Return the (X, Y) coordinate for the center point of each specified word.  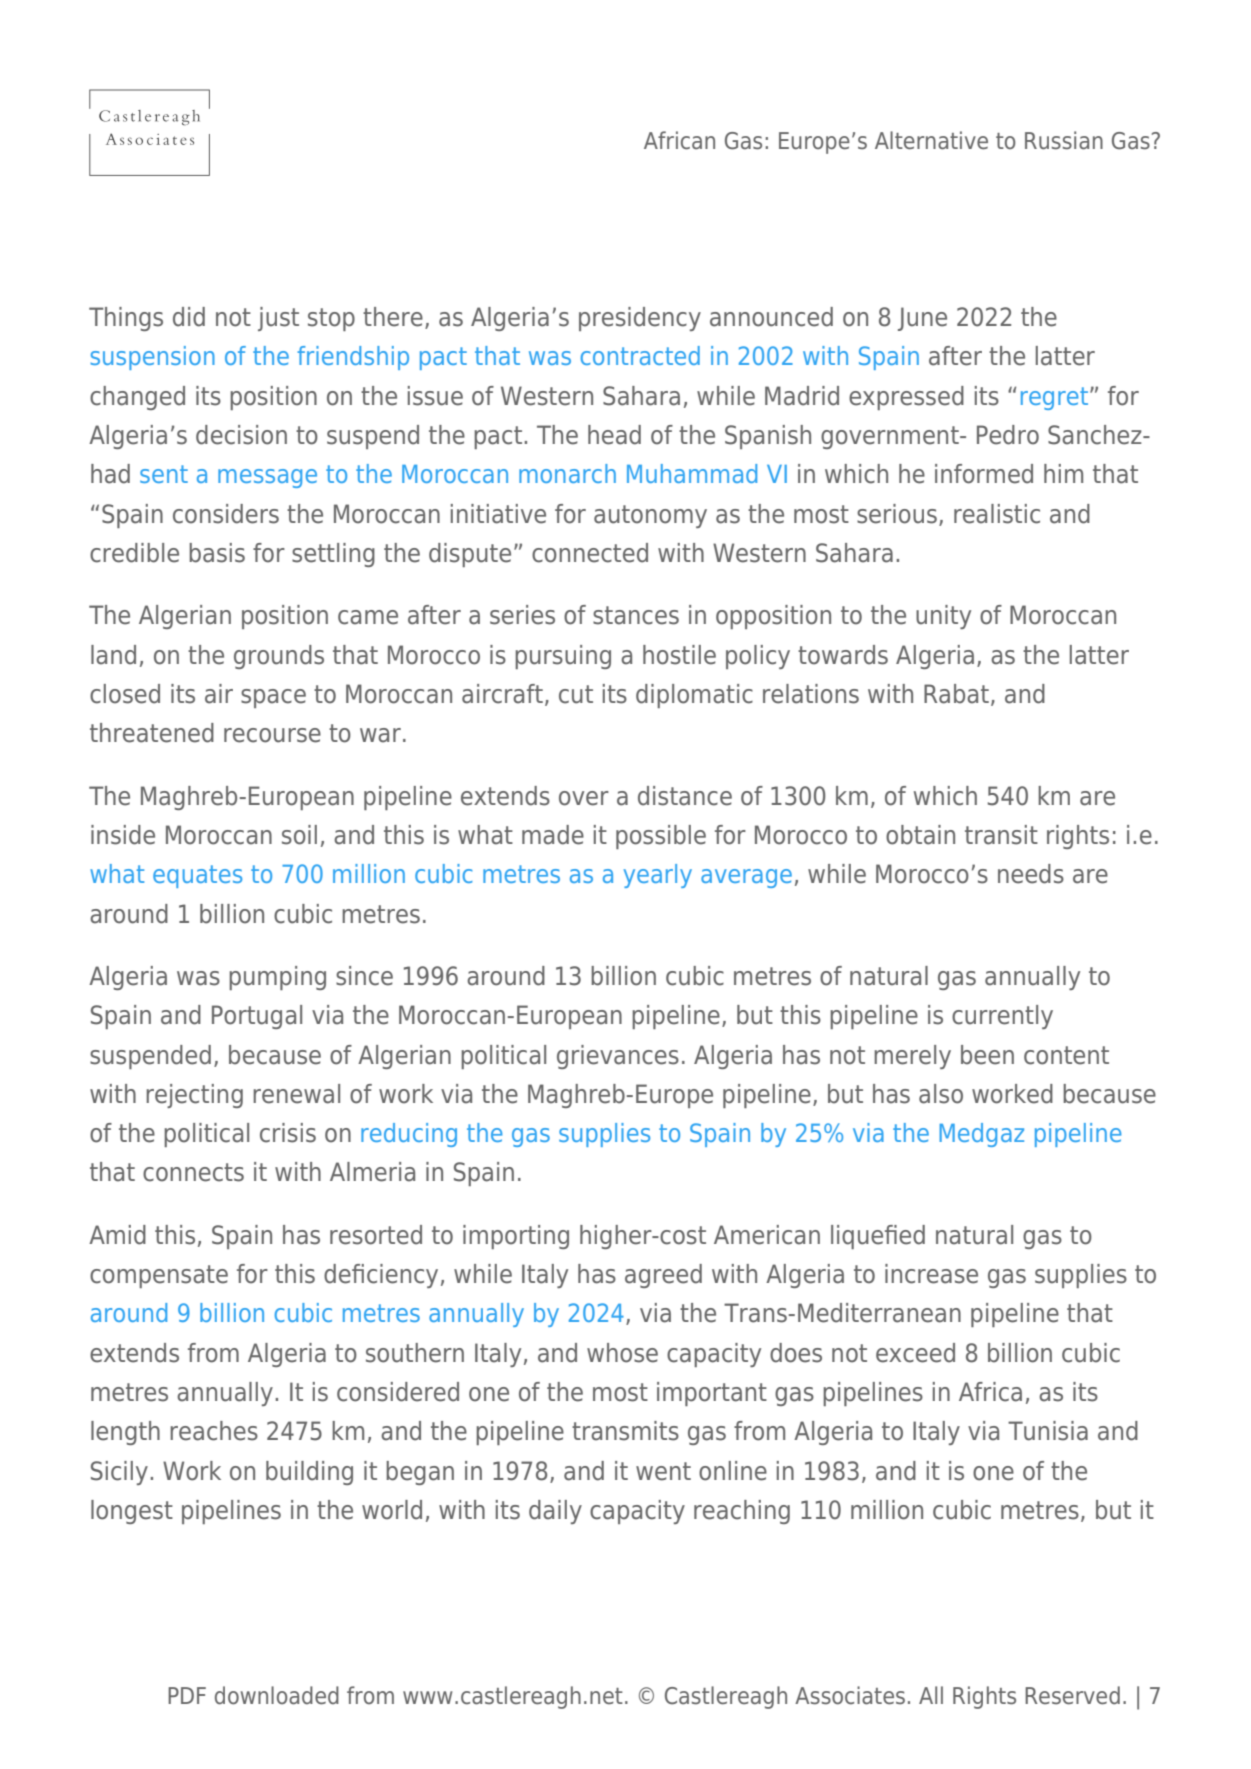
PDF (187, 1695)
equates (197, 876)
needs (1031, 874)
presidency (640, 319)
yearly (658, 876)
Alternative (931, 140)
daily (555, 1512)
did (189, 317)
